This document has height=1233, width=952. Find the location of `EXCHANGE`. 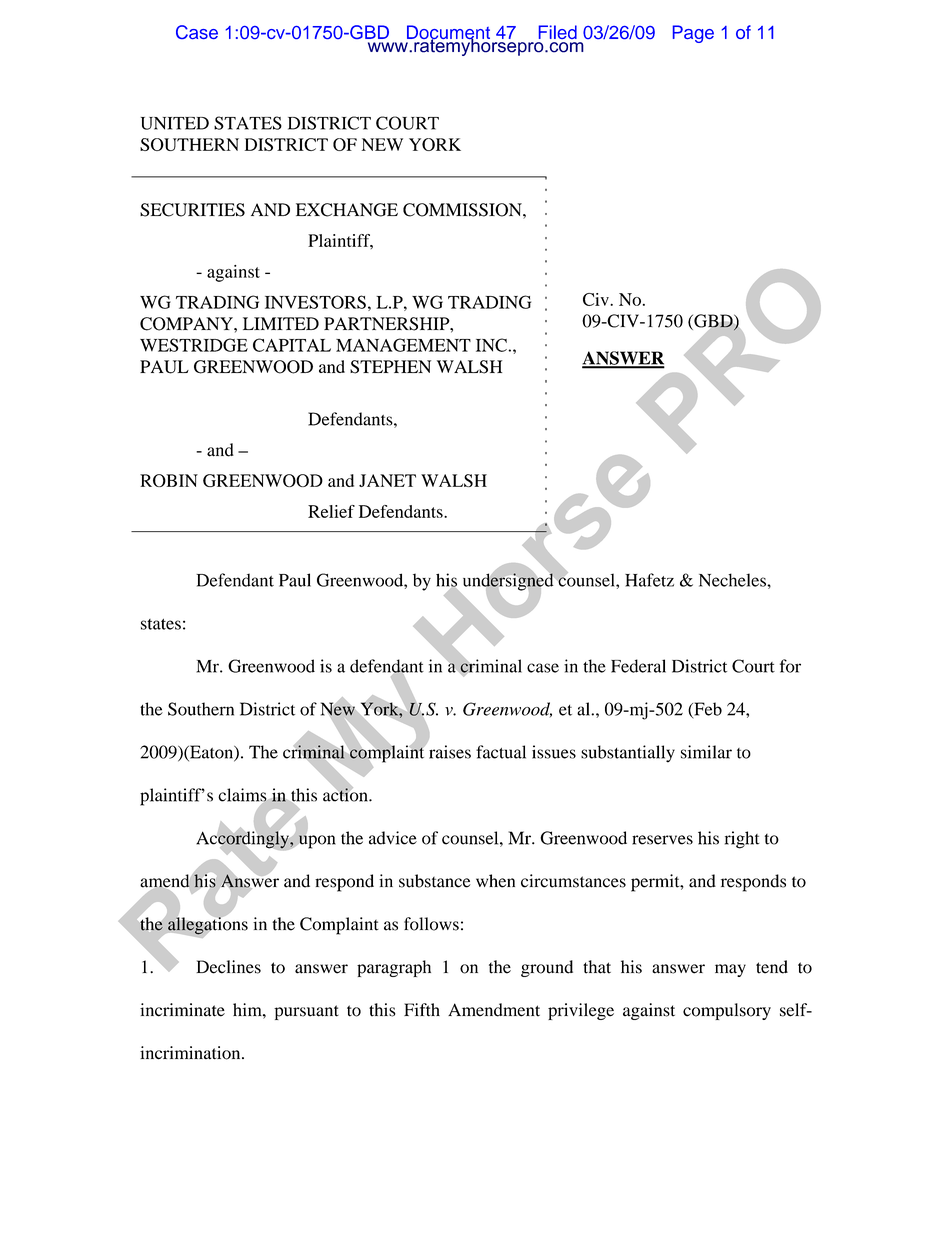

EXCHANGE is located at coordinates (347, 210).
